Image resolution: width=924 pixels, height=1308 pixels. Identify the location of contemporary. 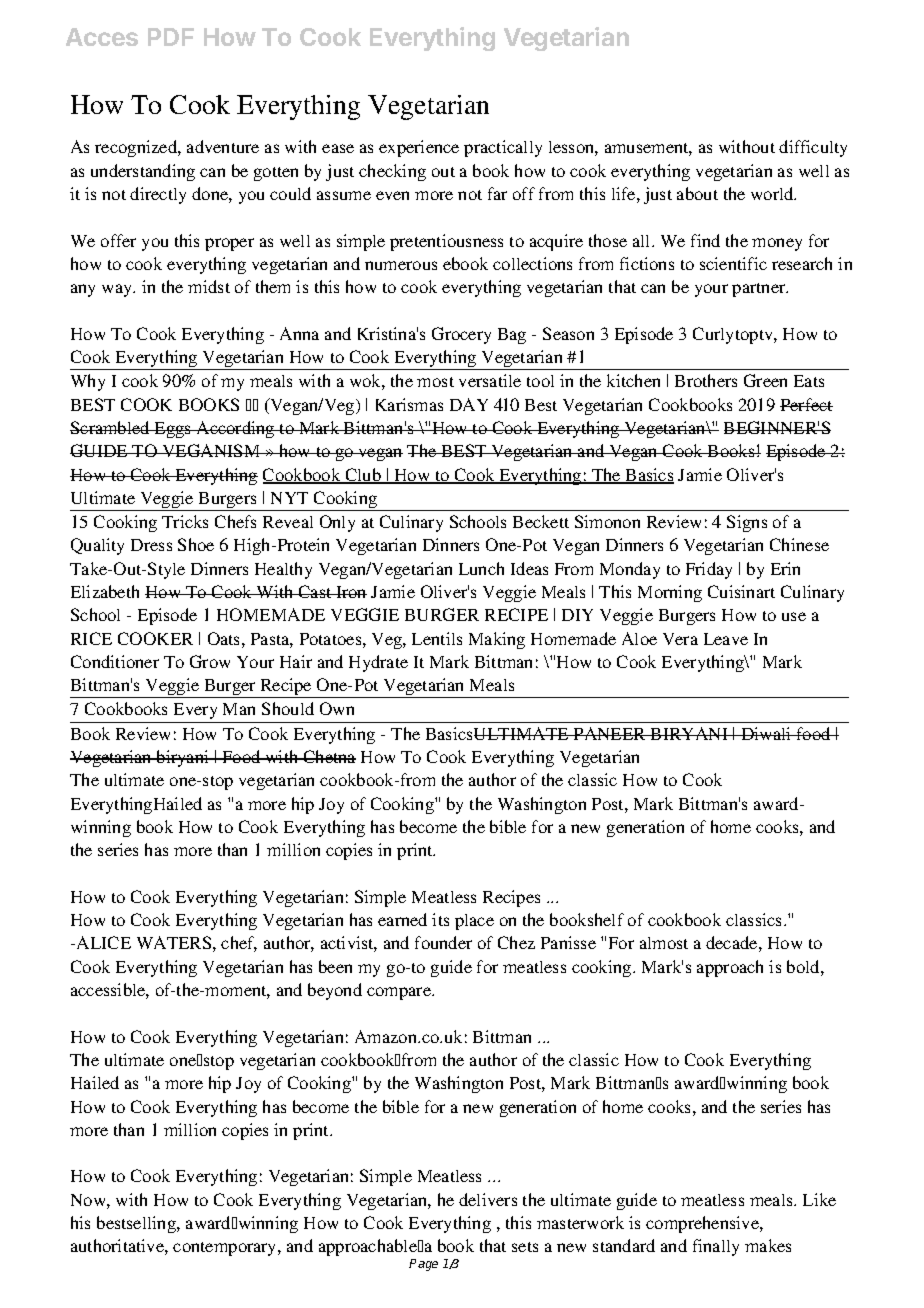
(226, 1249).
